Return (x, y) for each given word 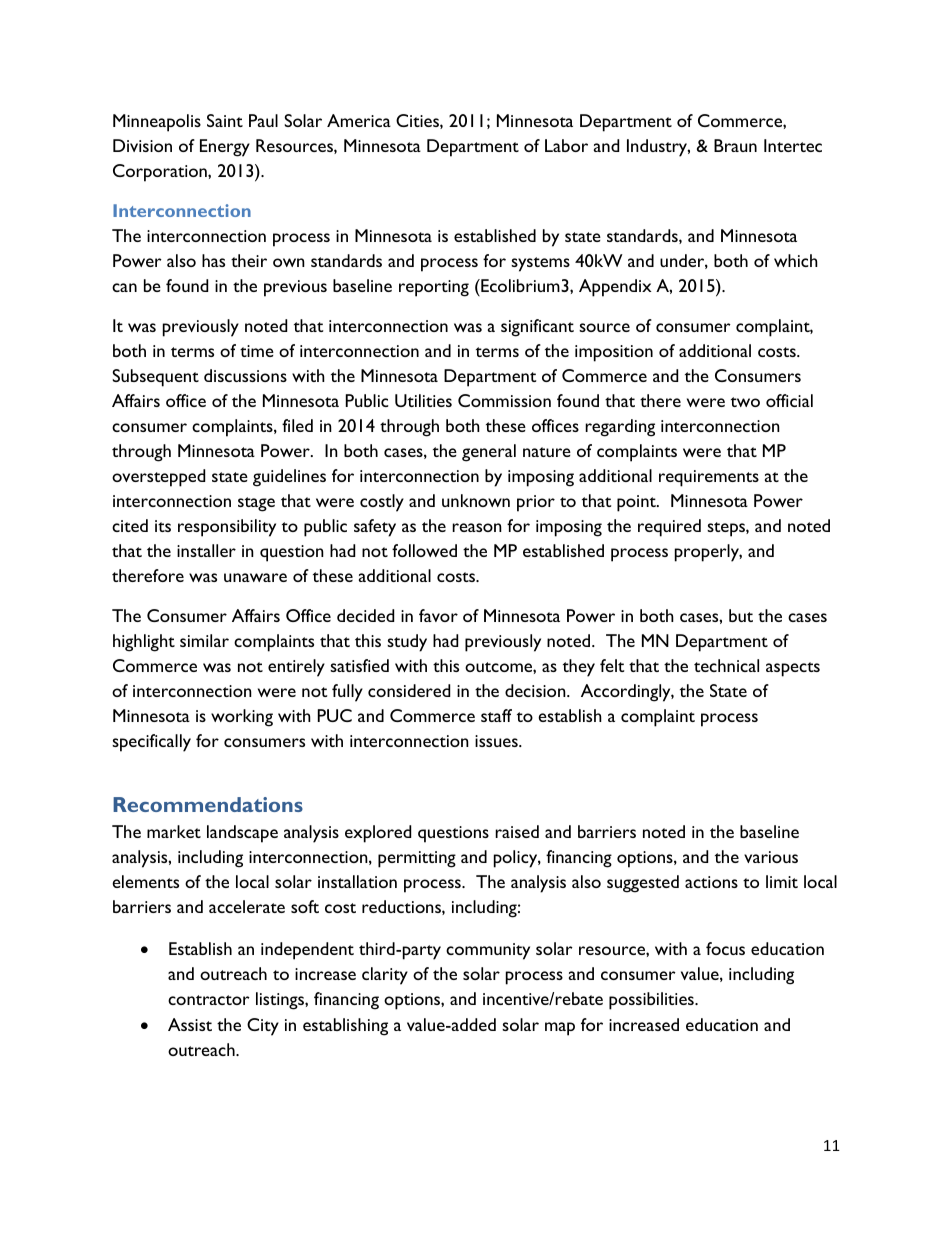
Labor (566, 145)
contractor (209, 1000)
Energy (225, 148)
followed (424, 550)
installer (206, 550)
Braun (735, 145)
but (741, 615)
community (488, 951)
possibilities (652, 1001)
